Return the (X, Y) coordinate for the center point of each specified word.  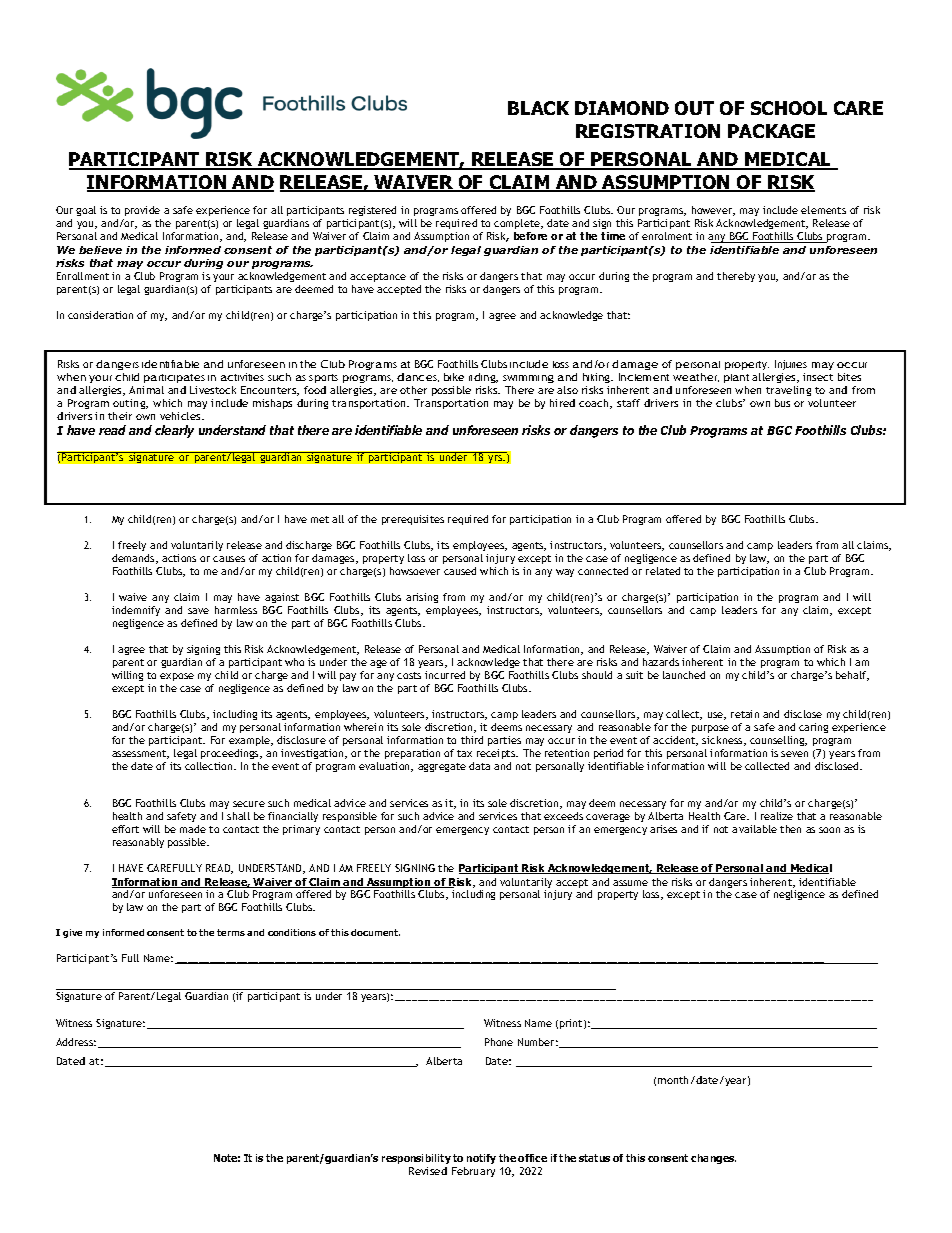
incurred (445, 675)
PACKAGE (771, 131)
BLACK (538, 108)
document (375, 932)
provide (142, 211)
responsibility (417, 1161)
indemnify (136, 611)
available (754, 829)
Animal (146, 390)
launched (684, 675)
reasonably (138, 843)
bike (454, 377)
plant (736, 378)
